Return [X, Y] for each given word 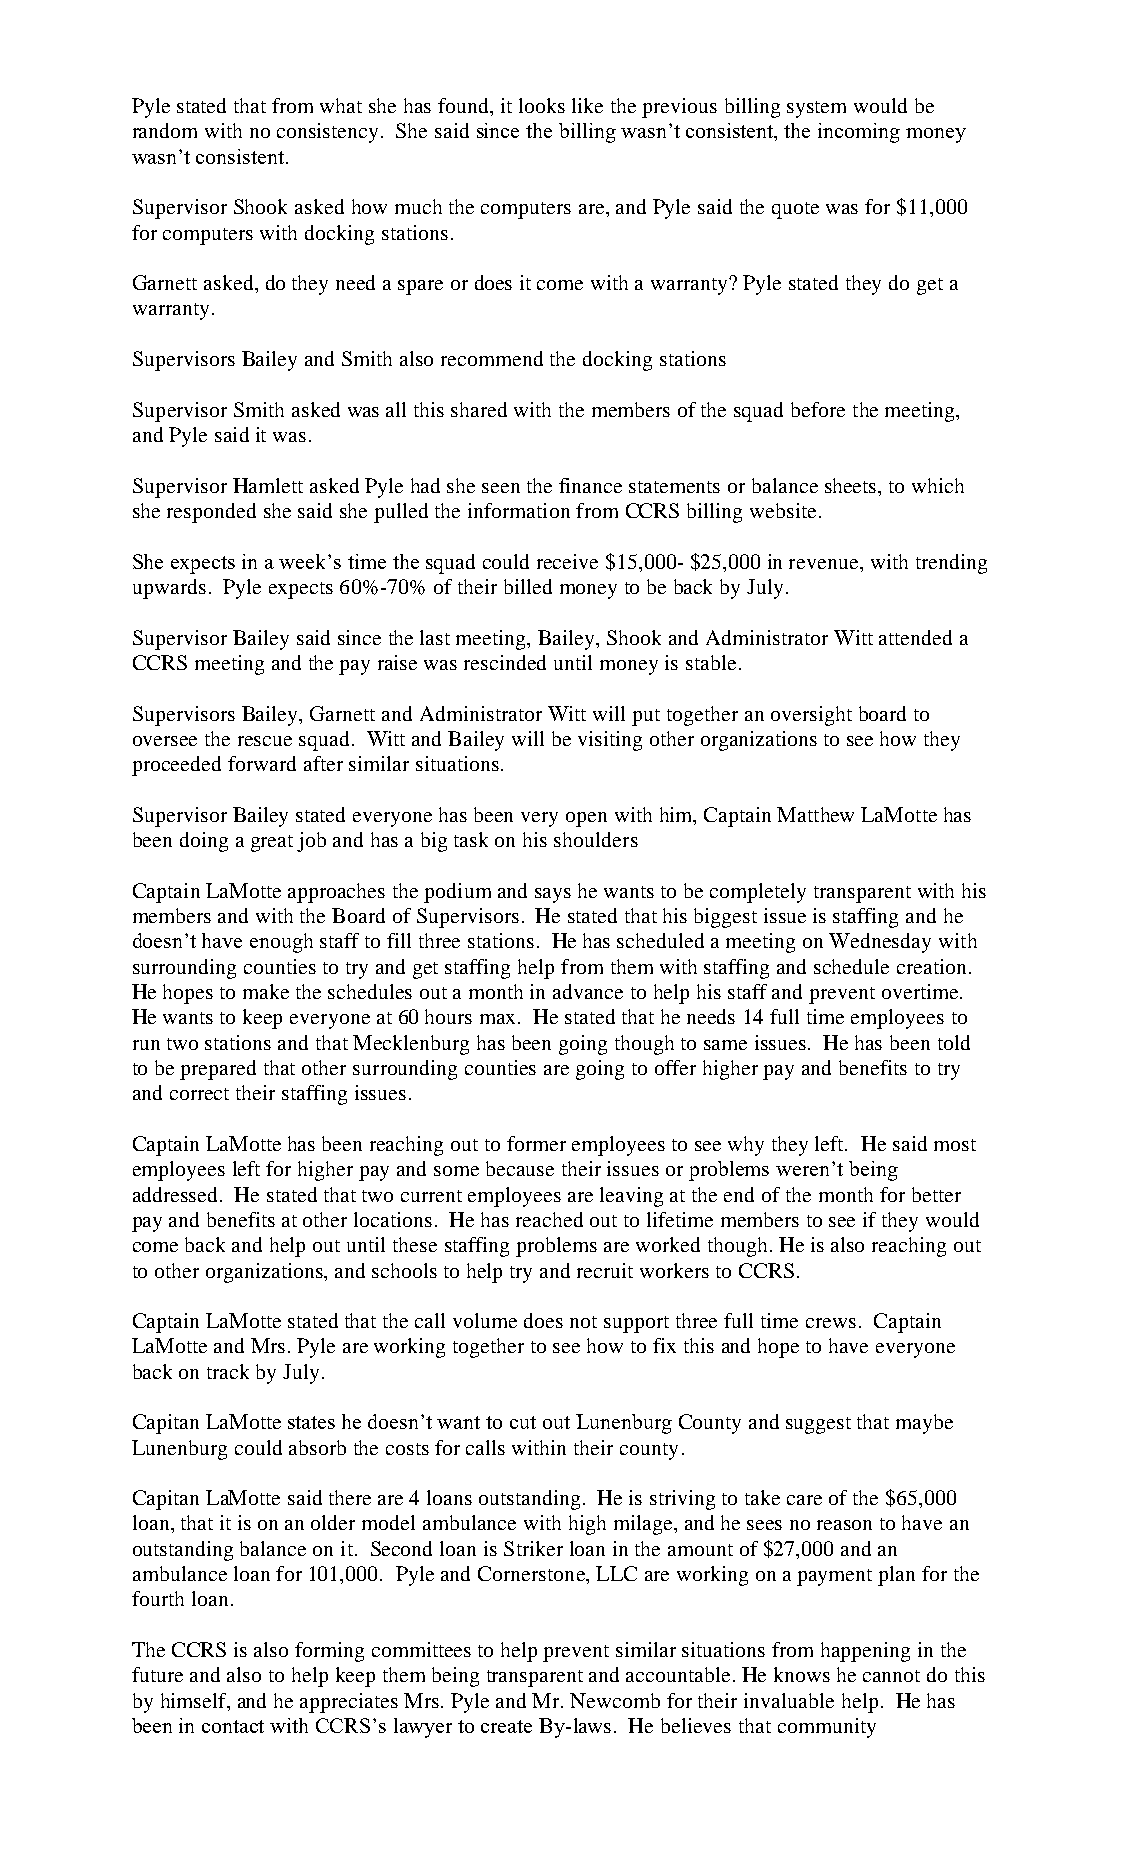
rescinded [505, 662]
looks [542, 105]
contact [233, 1726]
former [536, 1143]
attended [915, 637]
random [165, 130]
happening [865, 1652]
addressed [177, 1194]
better [936, 1194]
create [506, 1726]
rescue [265, 741]
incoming [859, 133]
